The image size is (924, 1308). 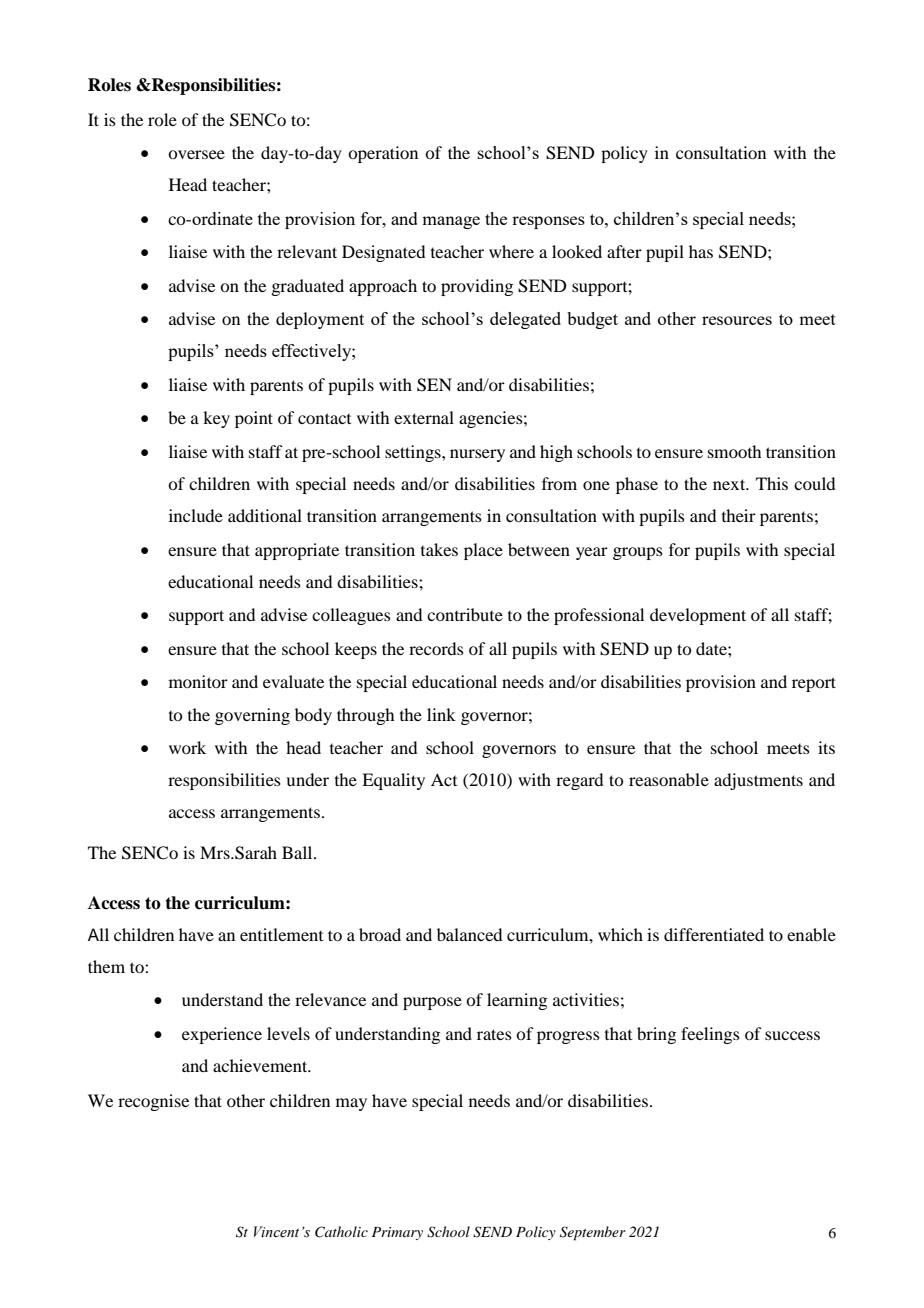 I want to click on Primary, so click(x=397, y=1233).
